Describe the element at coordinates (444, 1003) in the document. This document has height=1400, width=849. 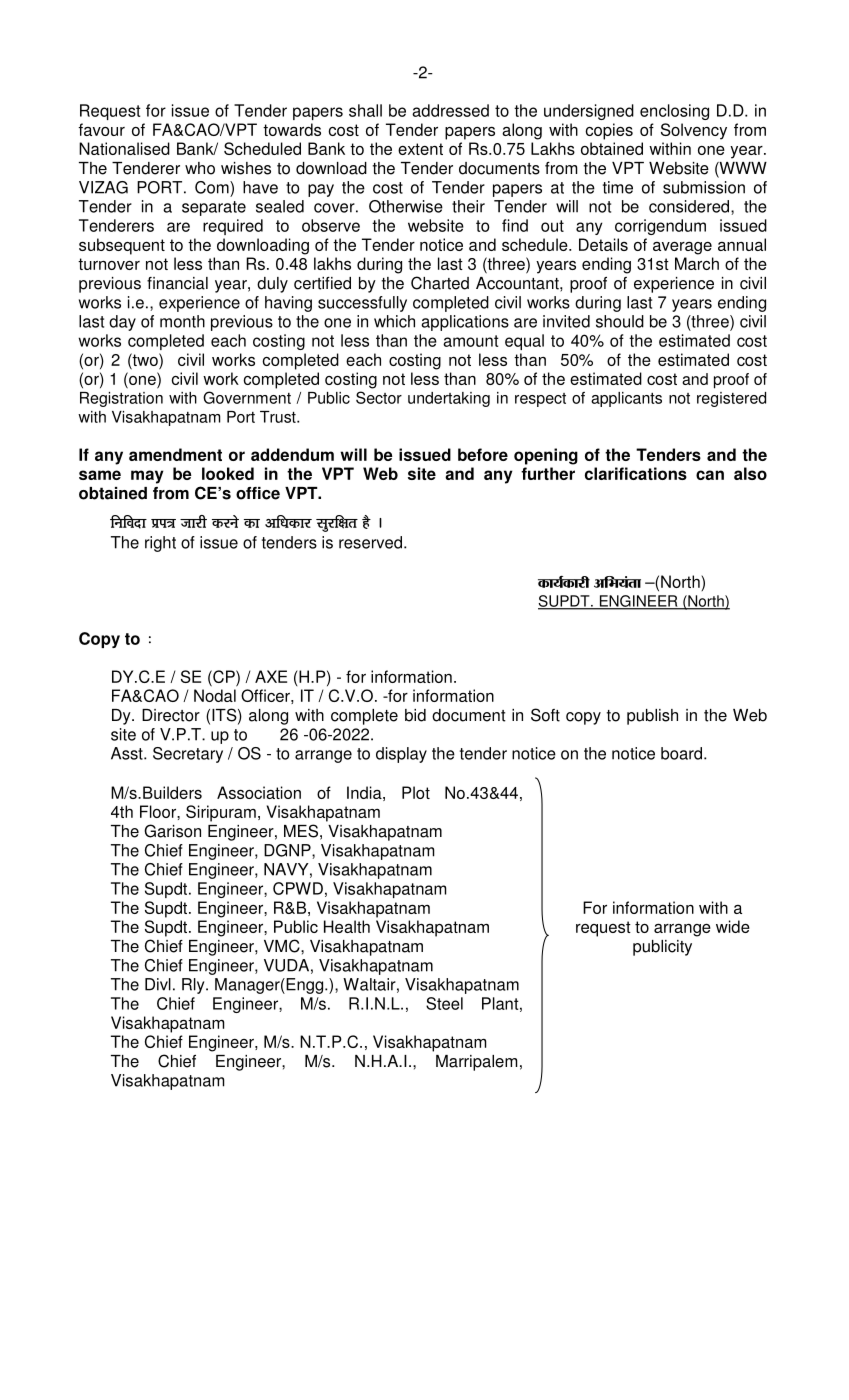
I see `Steel` at that location.
